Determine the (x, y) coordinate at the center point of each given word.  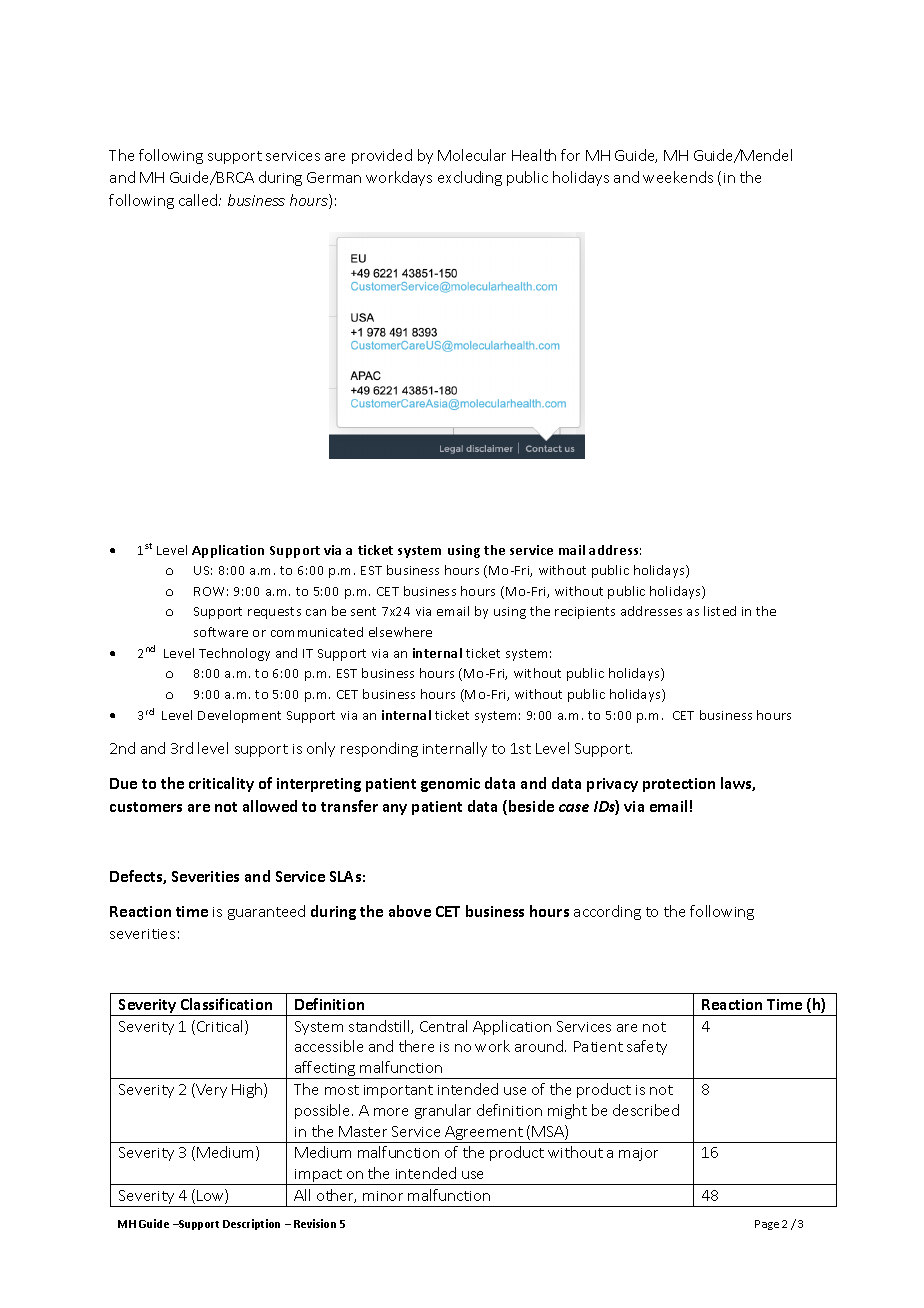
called (199, 200)
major (638, 1154)
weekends (678, 177)
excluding (470, 178)
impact (318, 1177)
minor (383, 1196)
